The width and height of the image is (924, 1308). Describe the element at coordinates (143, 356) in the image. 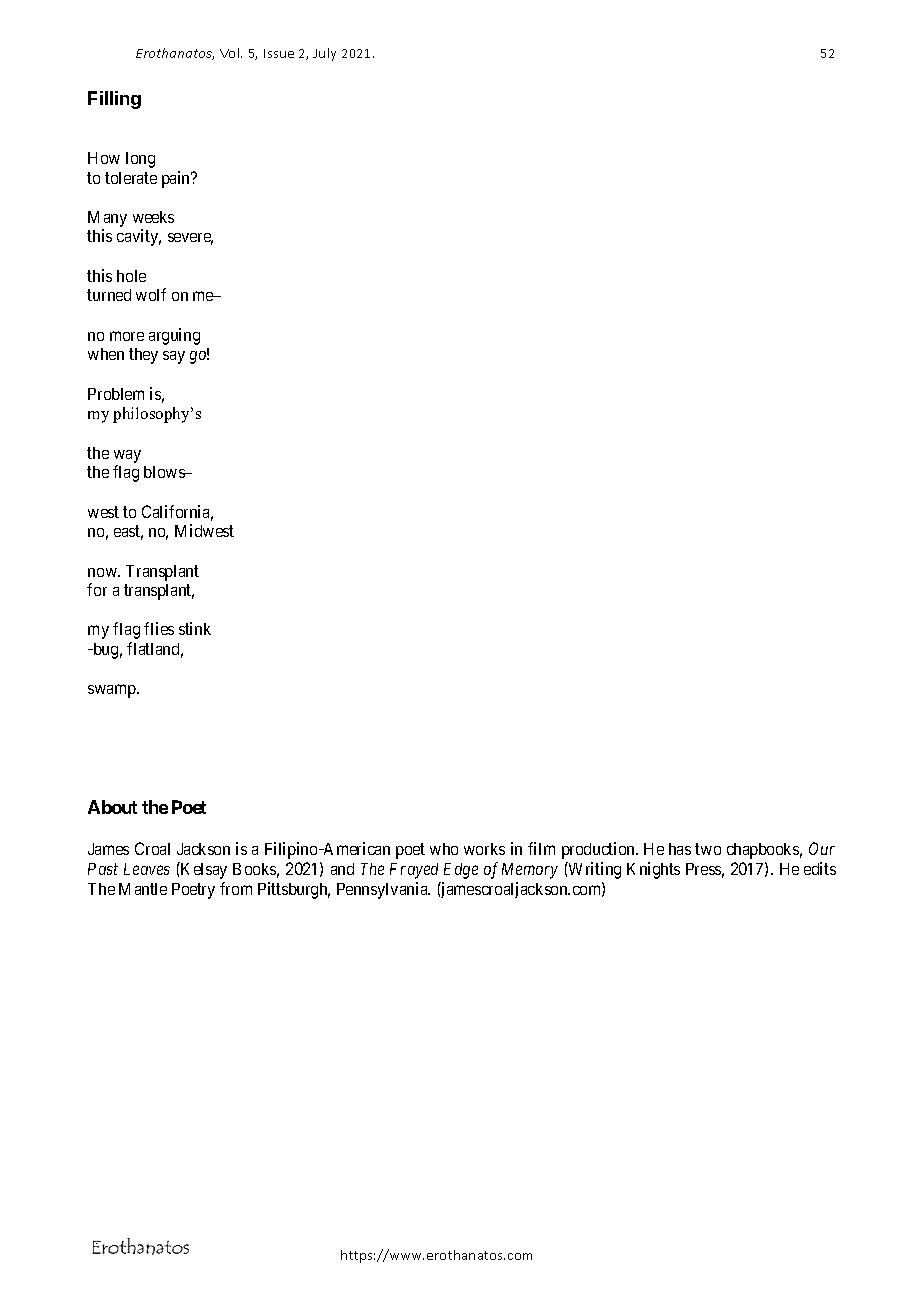

I see `they` at that location.
